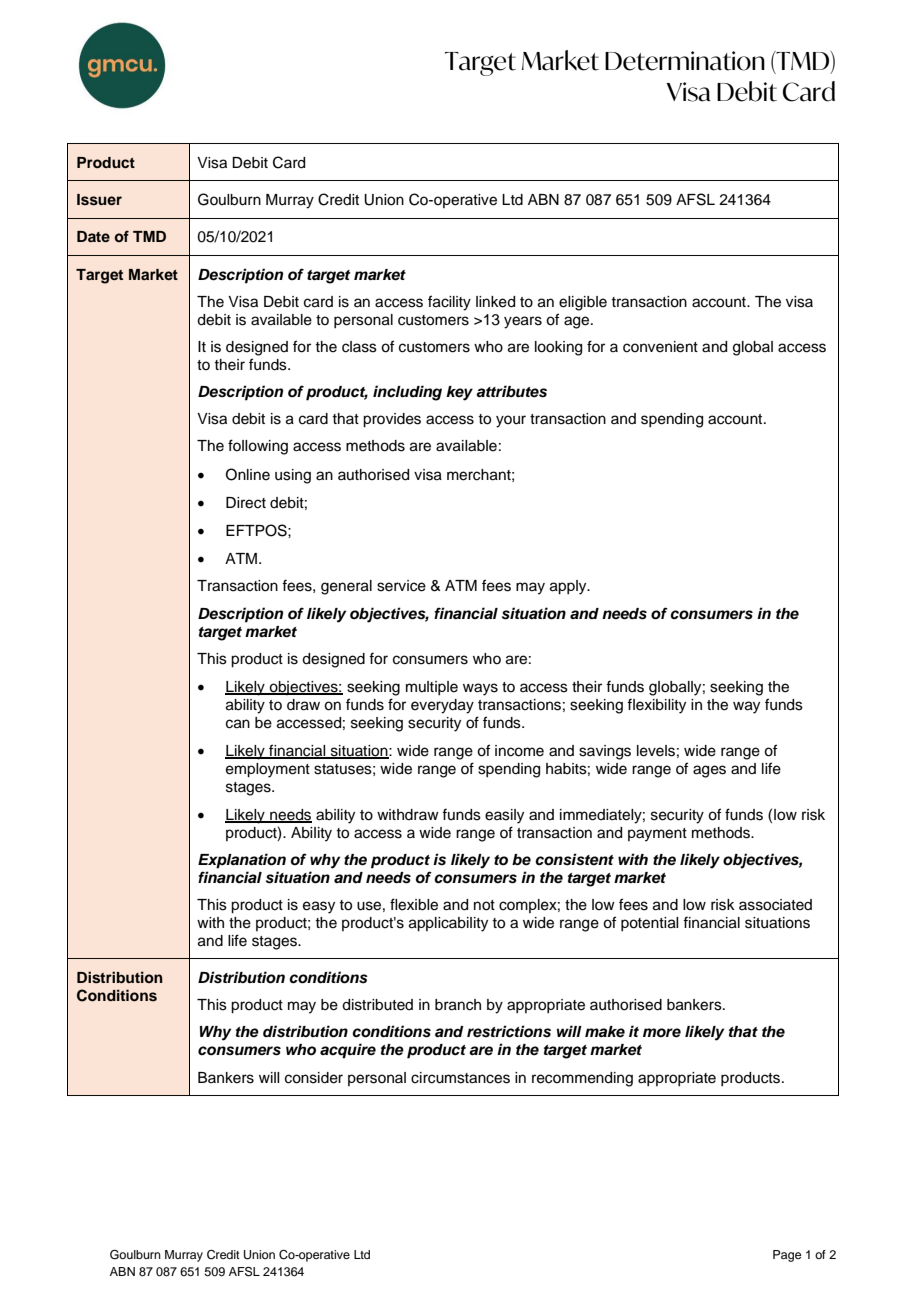 This screenshot has width=924, height=1308. I want to click on facility, so click(449, 303).
